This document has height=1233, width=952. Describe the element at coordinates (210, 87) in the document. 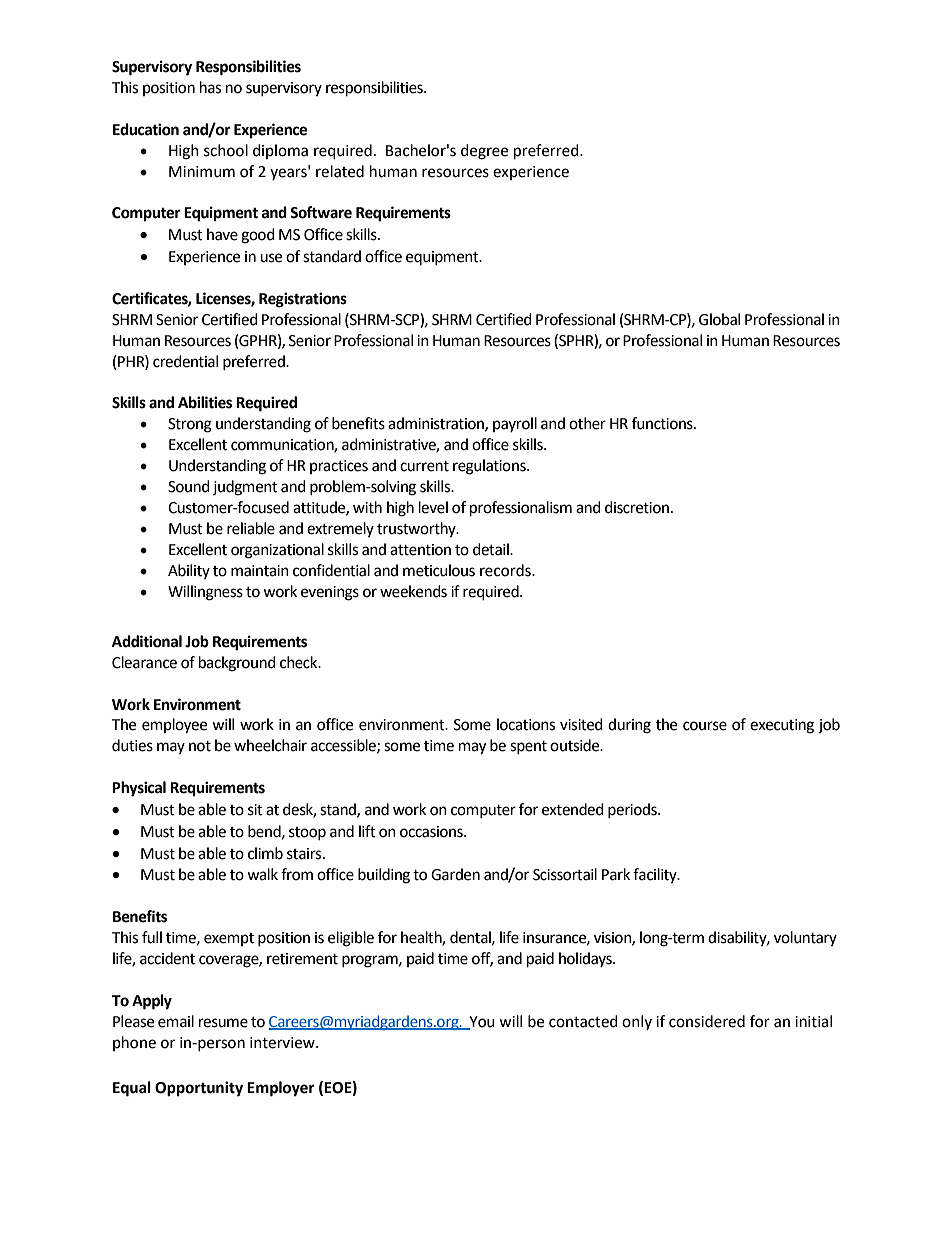

I see `has` at that location.
